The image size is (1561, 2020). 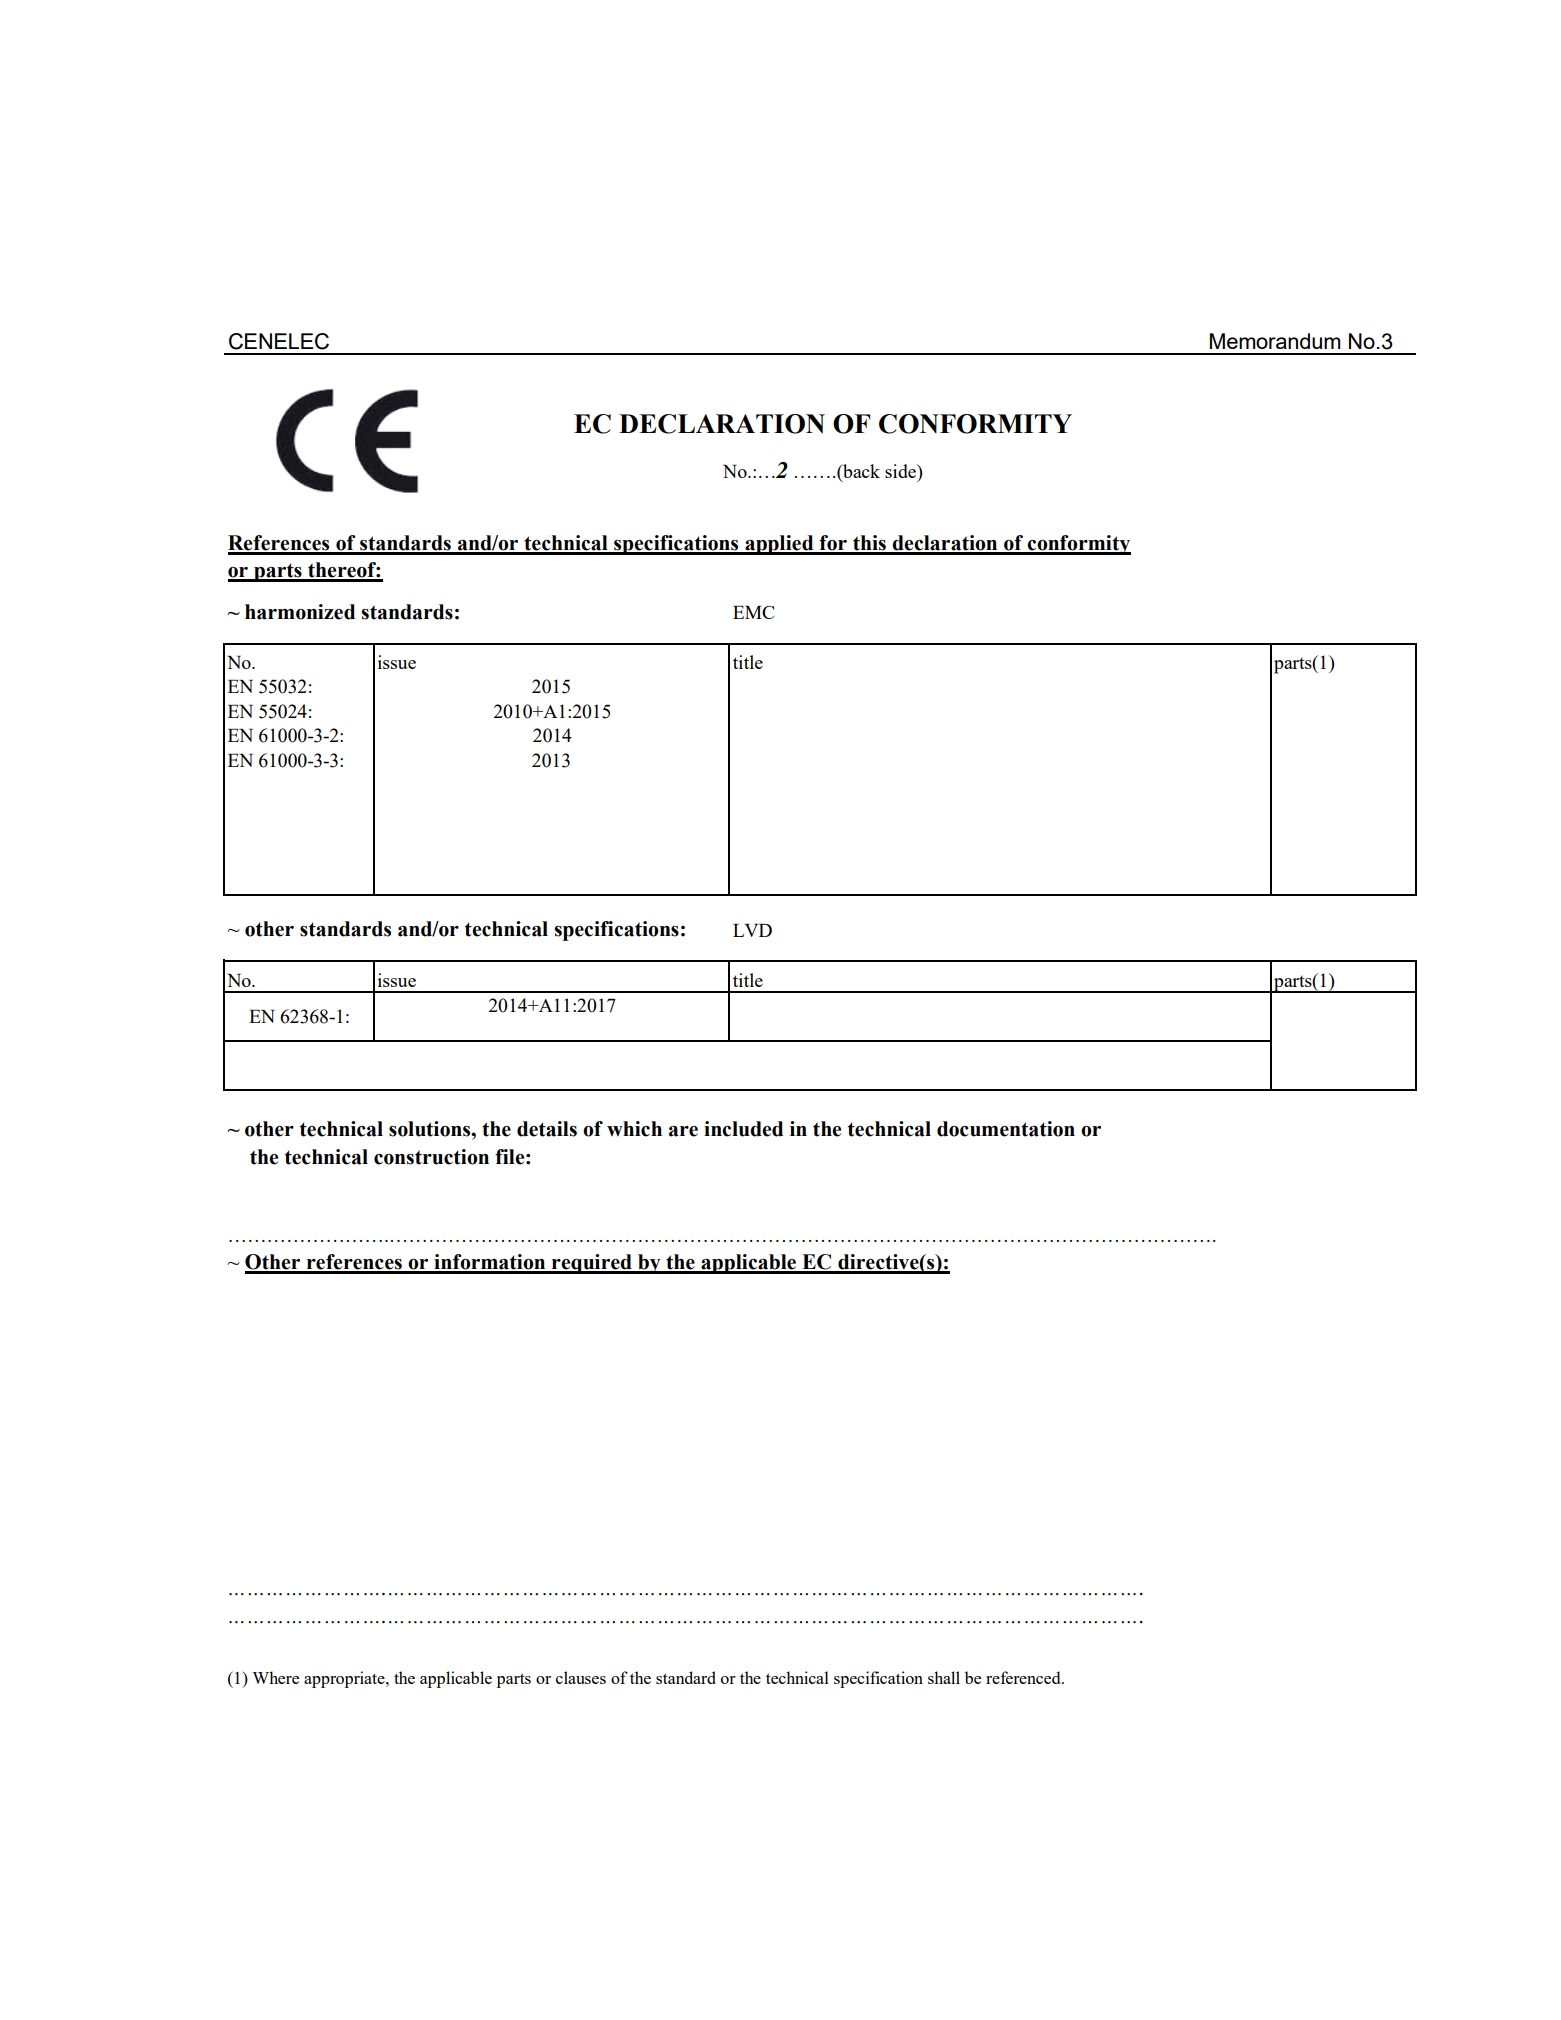 What do you see at coordinates (779, 545) in the page?
I see `applied` at bounding box center [779, 545].
